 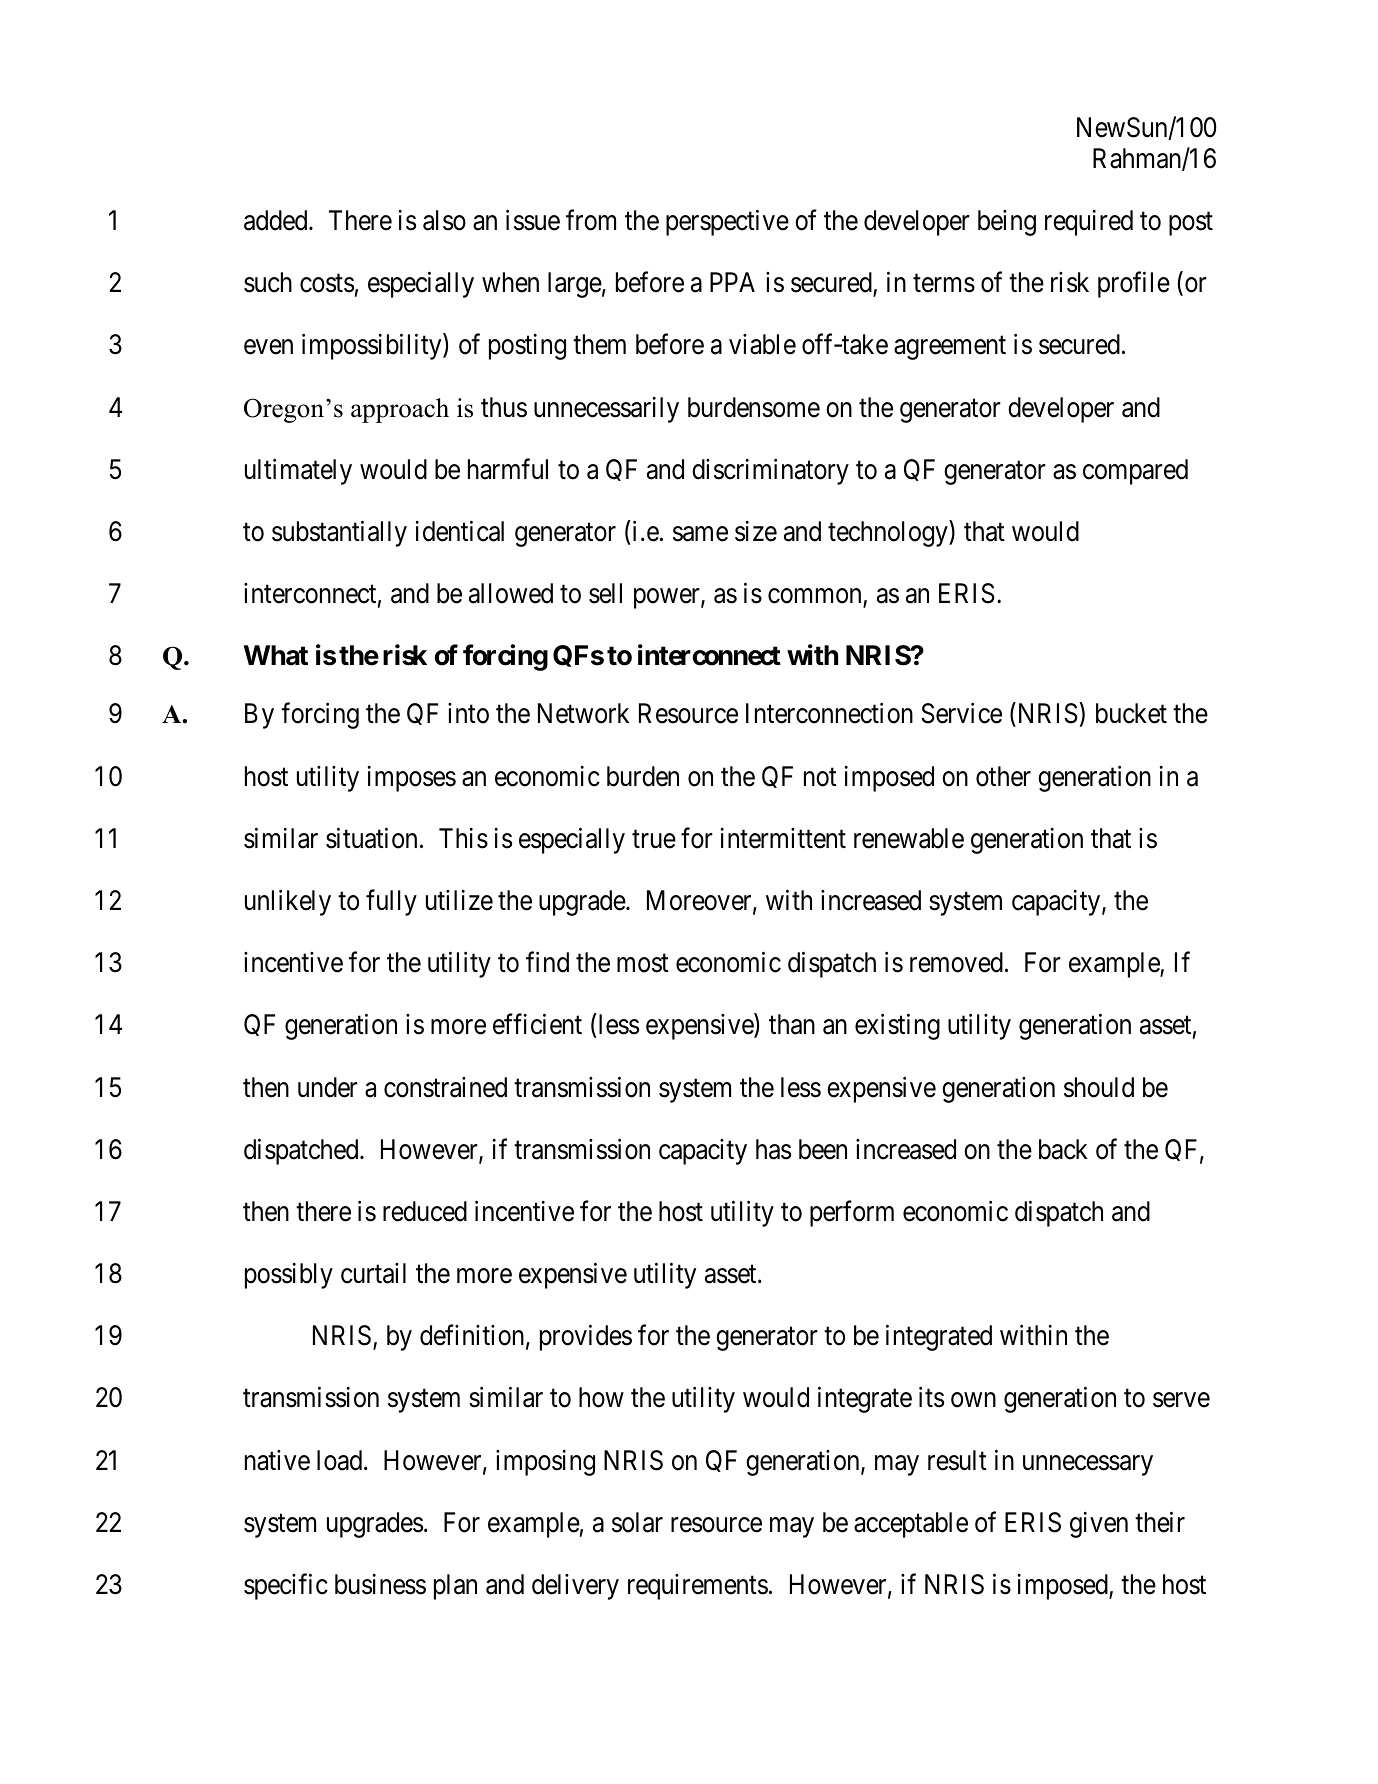 I want to click on PPA, so click(x=732, y=282).
